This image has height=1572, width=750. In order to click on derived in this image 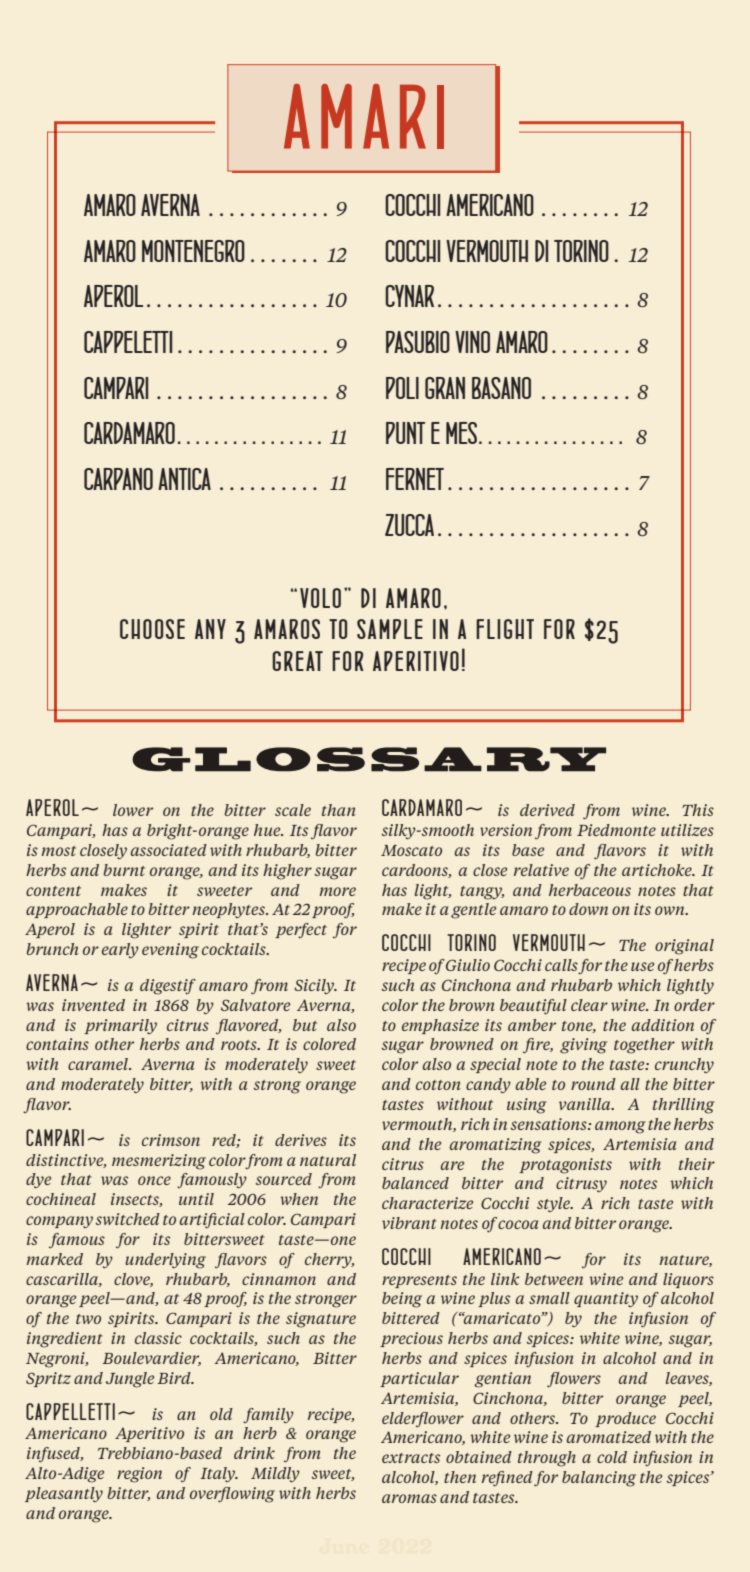, I will do `click(547, 810)`.
